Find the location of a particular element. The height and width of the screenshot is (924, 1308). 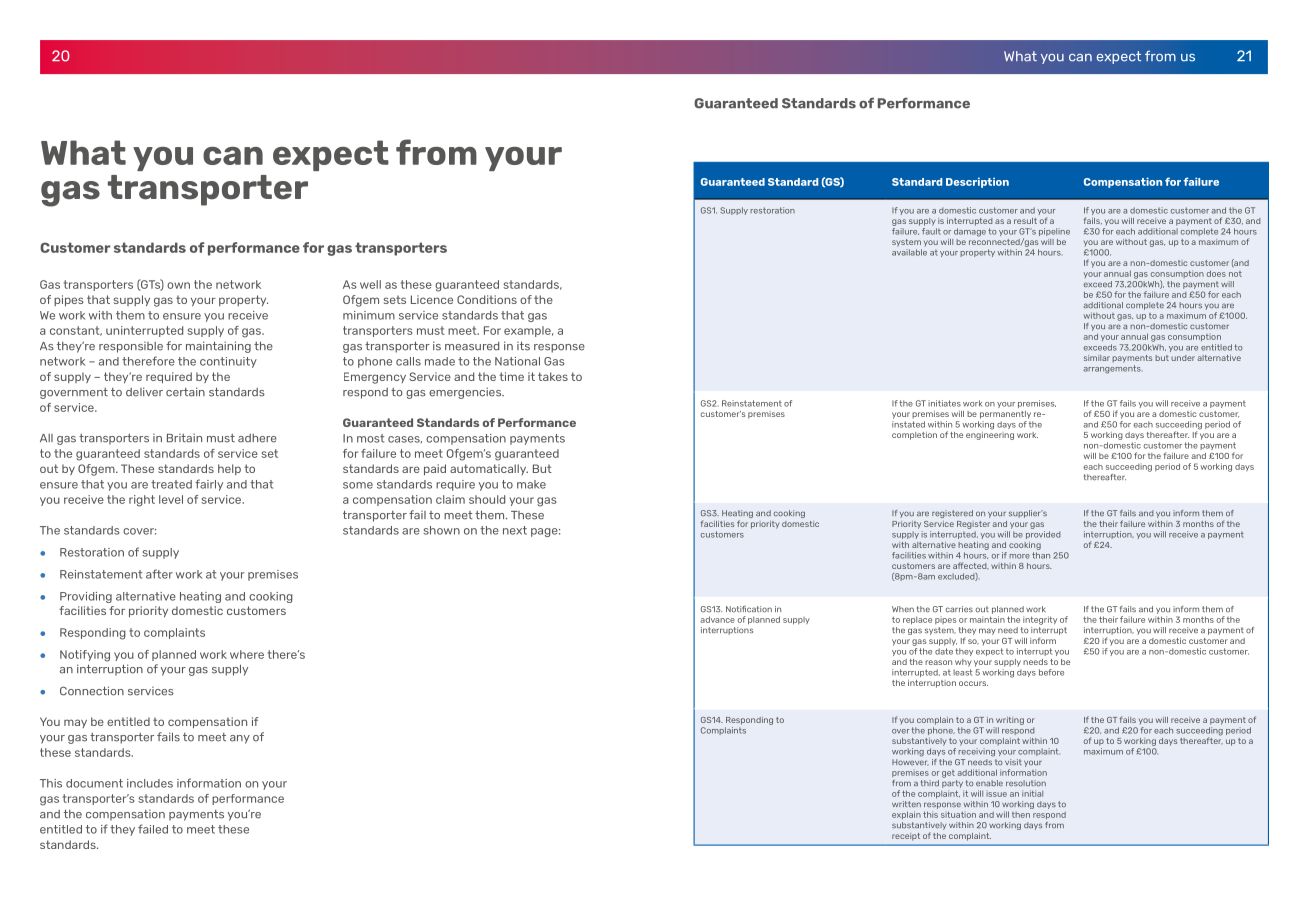

includes is located at coordinates (150, 783).
